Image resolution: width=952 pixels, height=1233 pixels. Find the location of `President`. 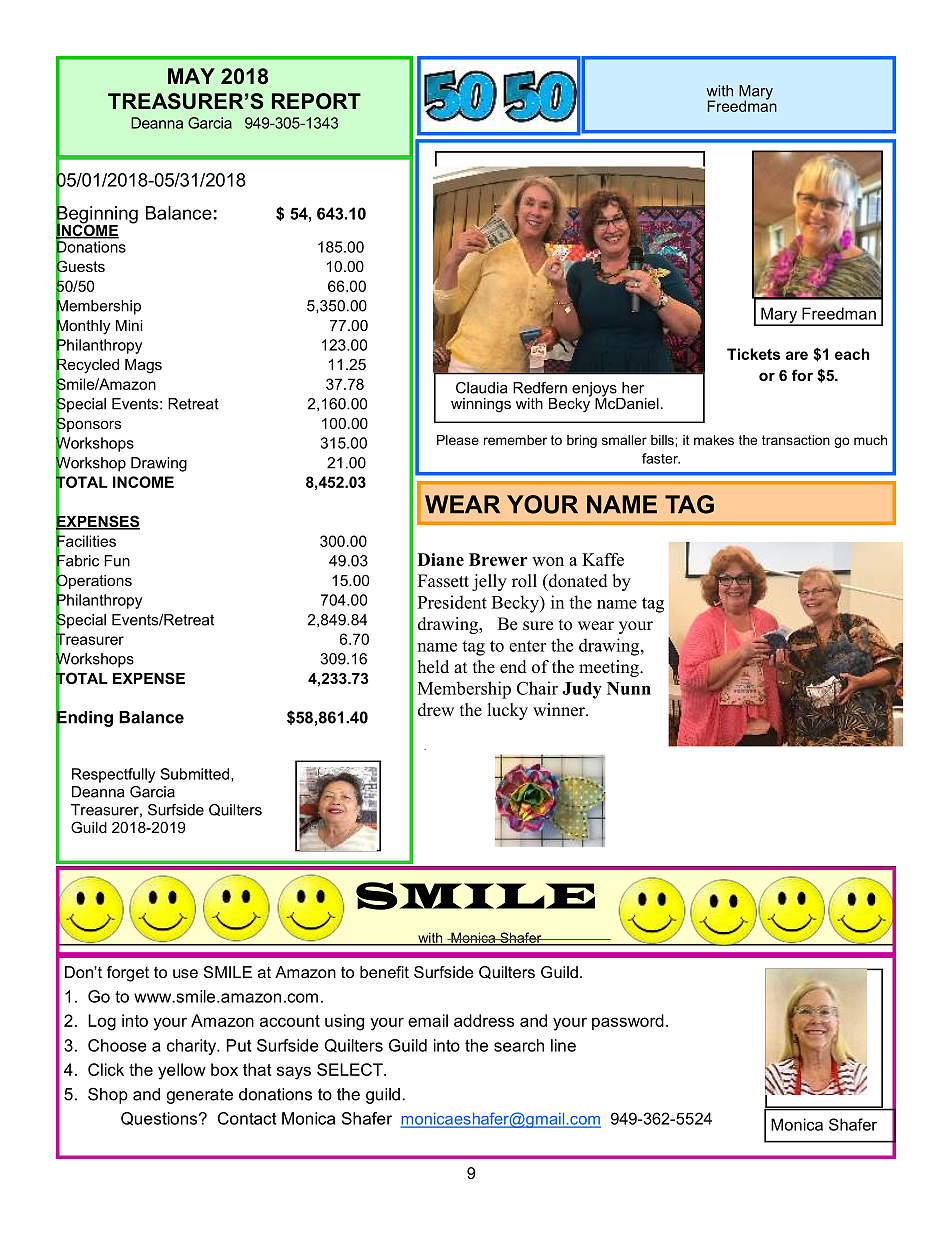

President is located at coordinates (452, 602).
